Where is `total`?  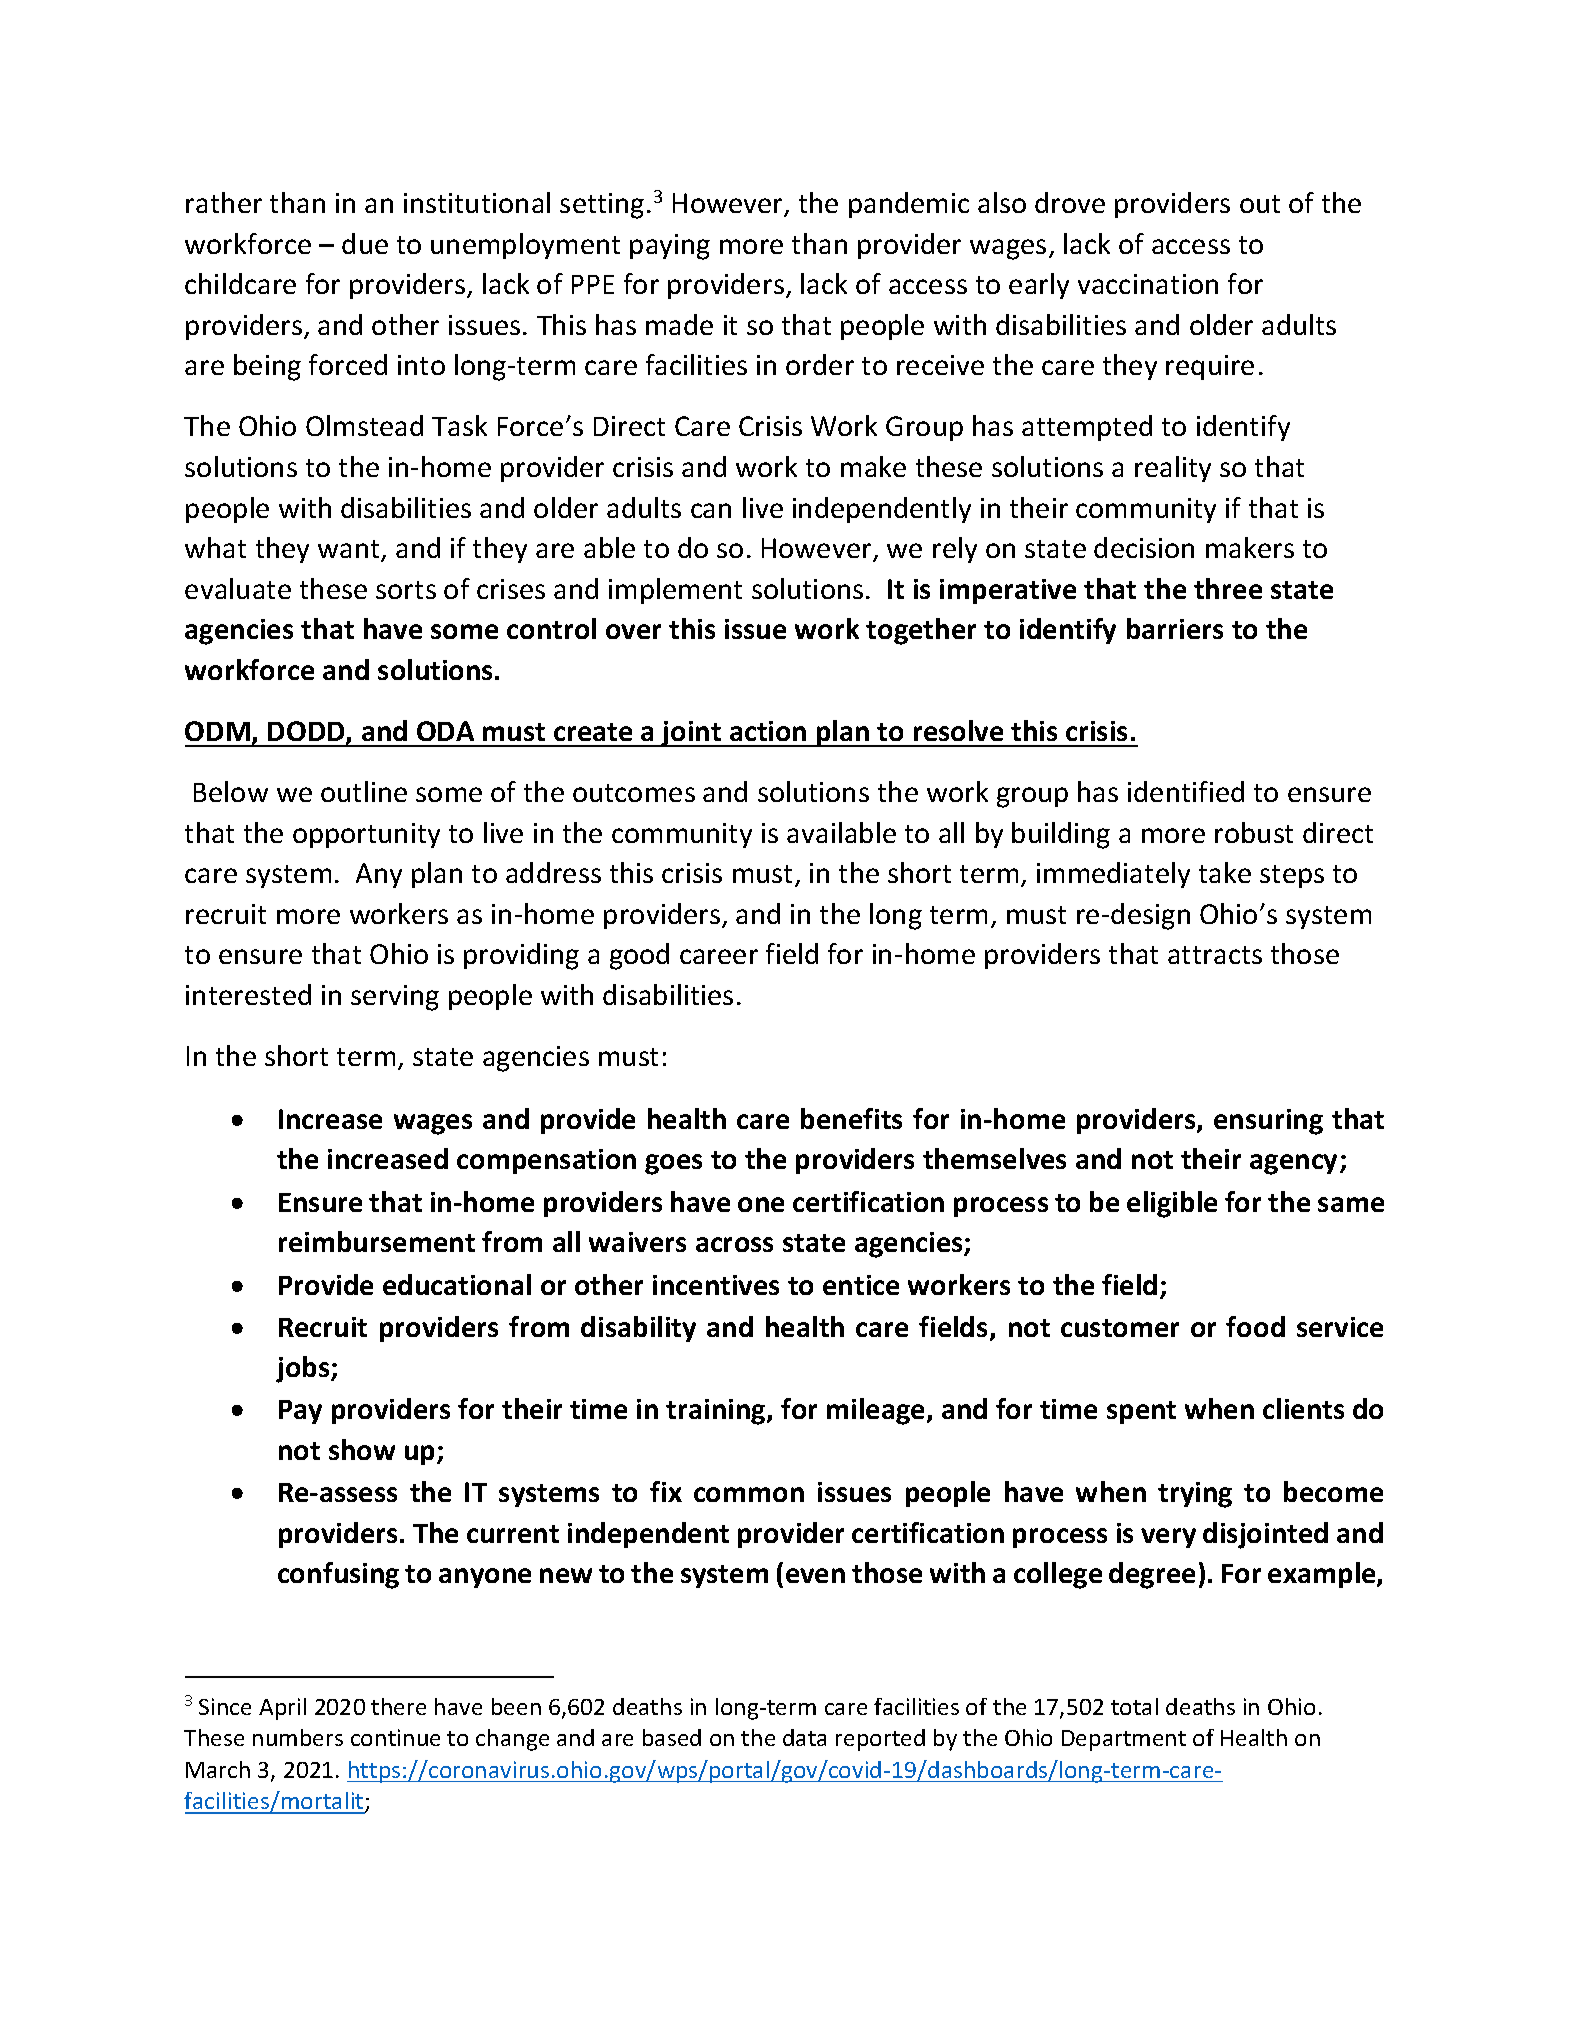 total is located at coordinates (1134, 1706).
